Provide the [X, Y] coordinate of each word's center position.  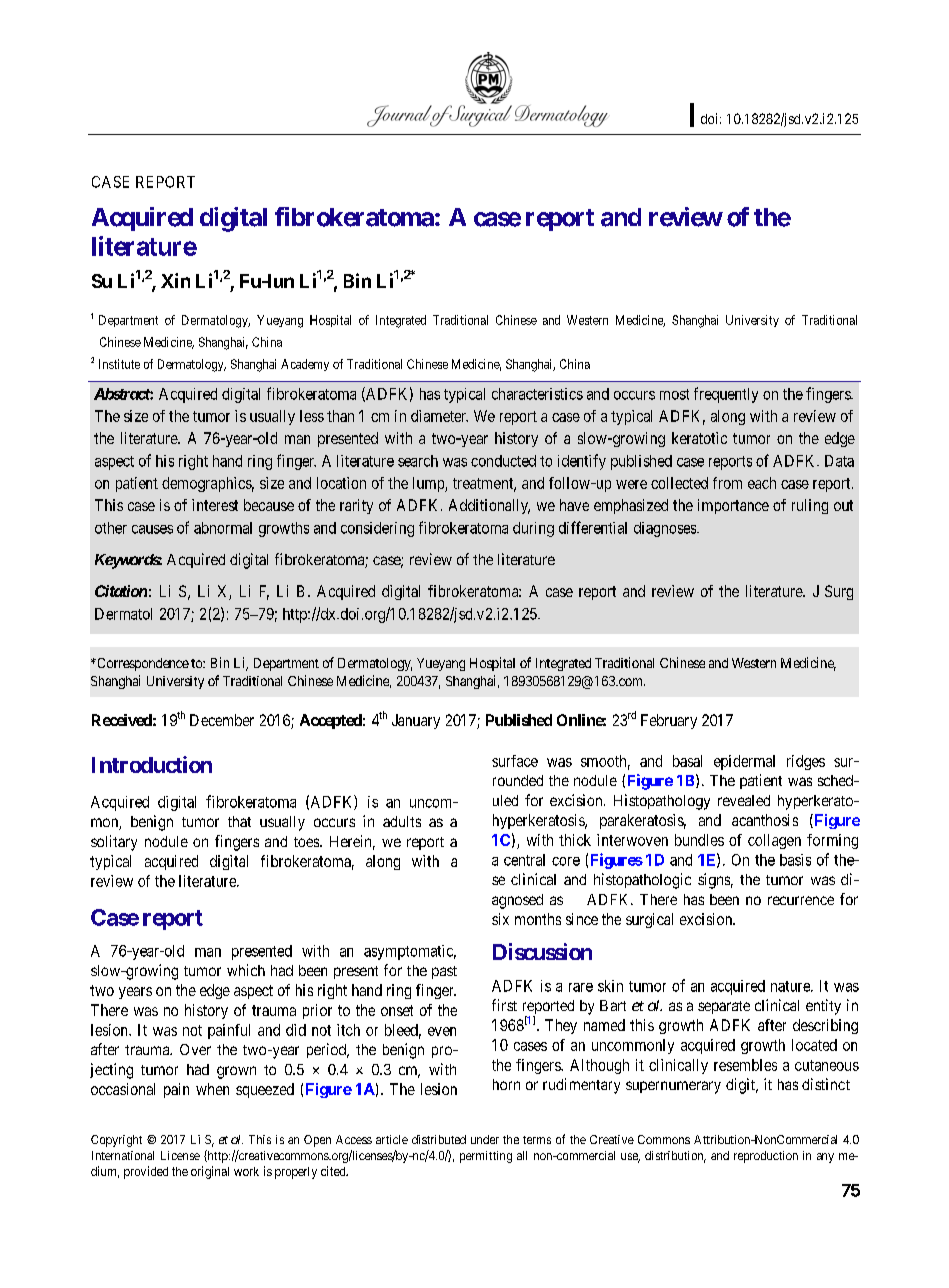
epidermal [744, 762]
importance [733, 506]
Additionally [489, 506]
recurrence [801, 900]
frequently [726, 395]
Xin [175, 280]
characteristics [537, 394]
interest [215, 505]
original [210, 1172]
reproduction [766, 1157]
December [222, 720]
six [500, 919]
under [485, 1139]
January [416, 721]
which [246, 970]
